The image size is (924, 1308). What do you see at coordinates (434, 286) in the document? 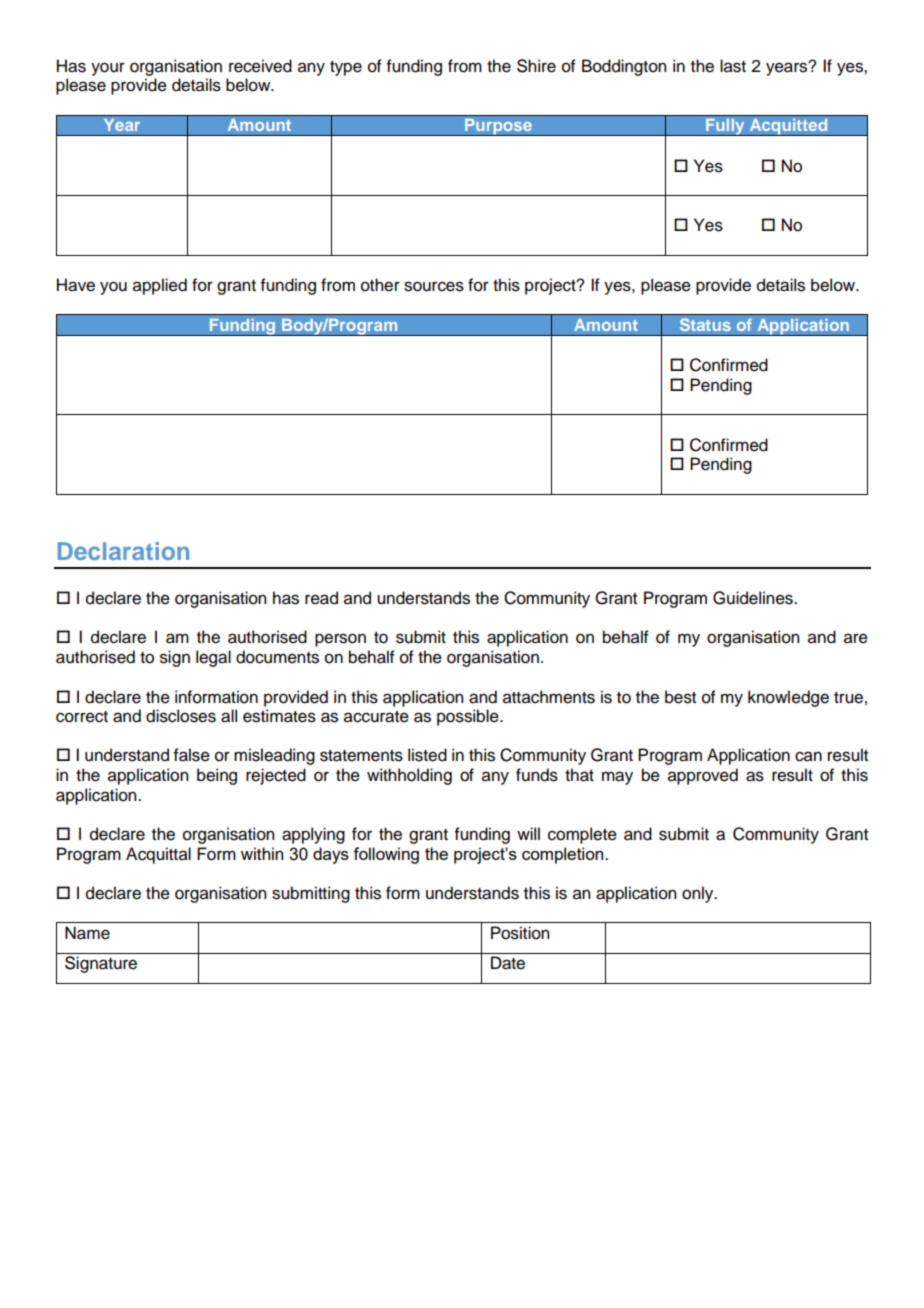
I see `sources` at bounding box center [434, 286].
